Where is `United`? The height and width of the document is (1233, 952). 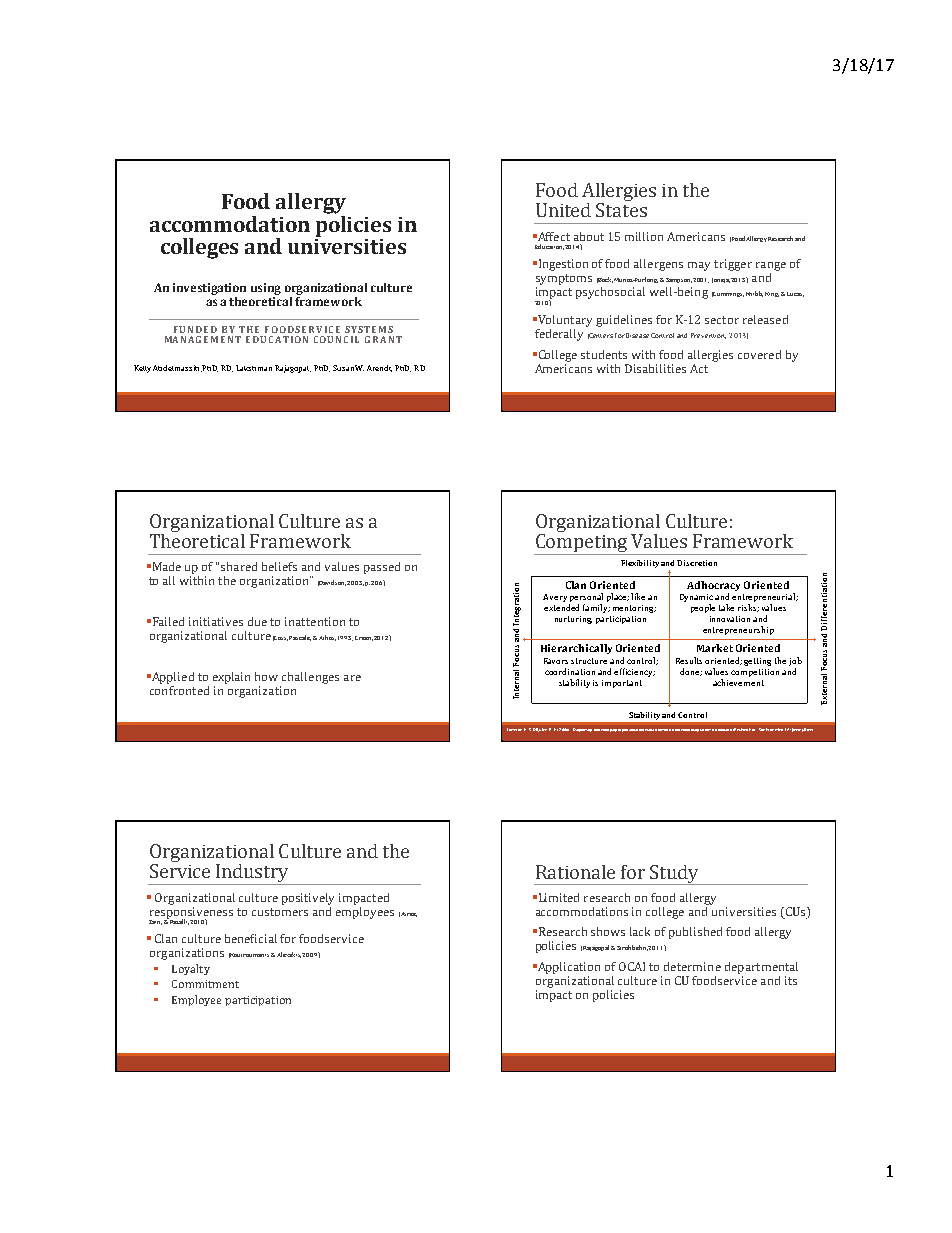
United is located at coordinates (563, 210).
